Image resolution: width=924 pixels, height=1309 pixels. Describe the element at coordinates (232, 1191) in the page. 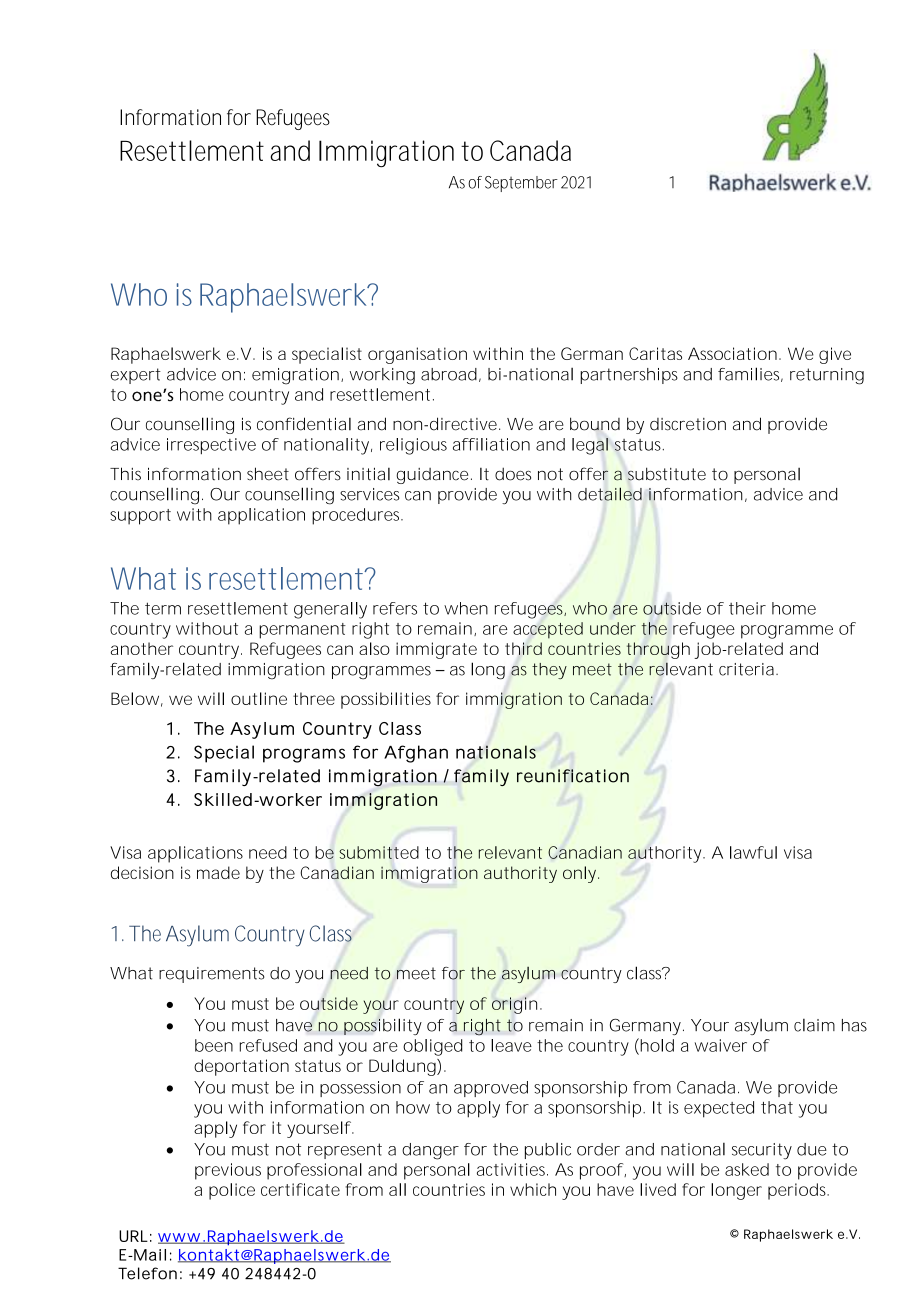

I see `police` at that location.
